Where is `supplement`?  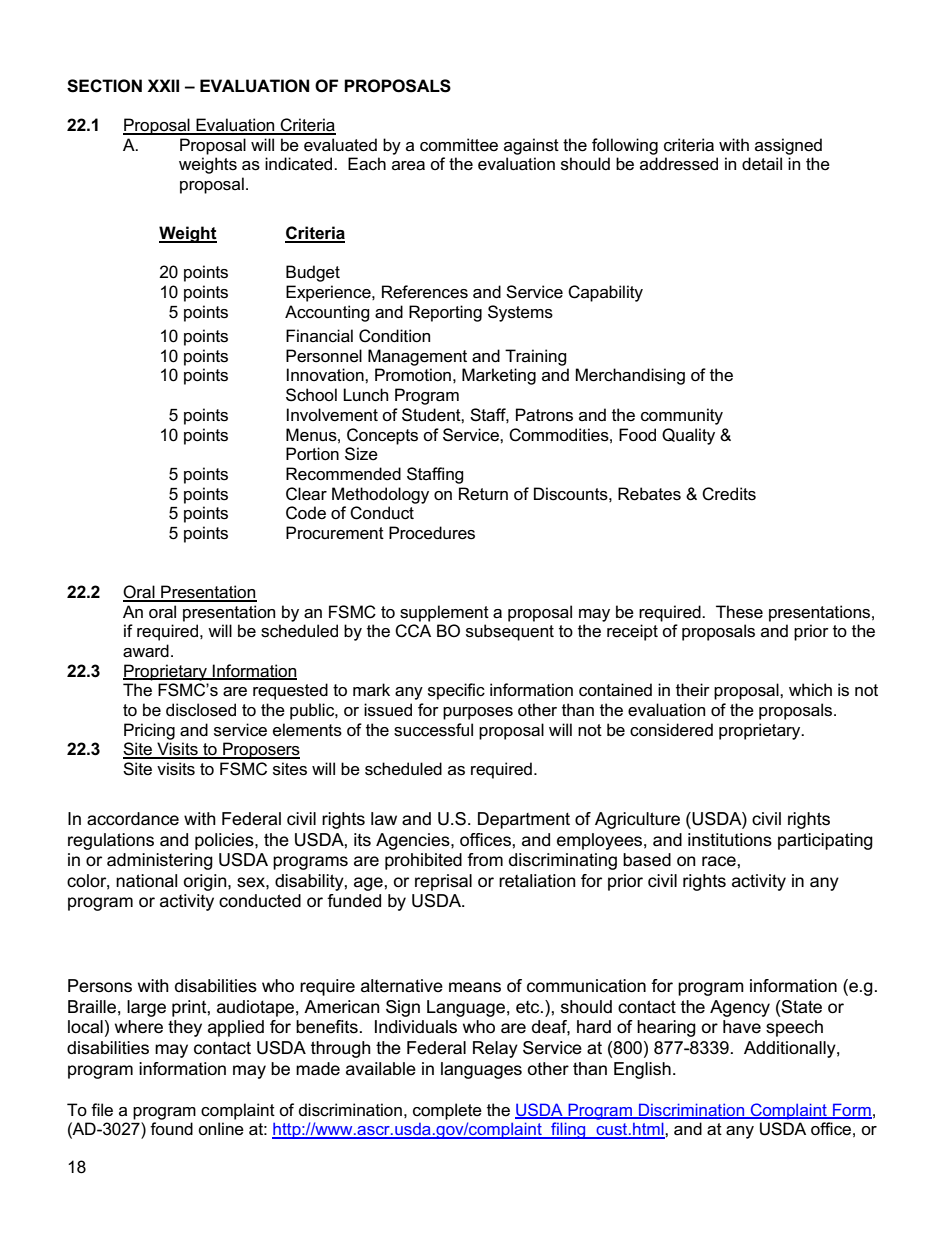 supplement is located at coordinates (444, 613).
